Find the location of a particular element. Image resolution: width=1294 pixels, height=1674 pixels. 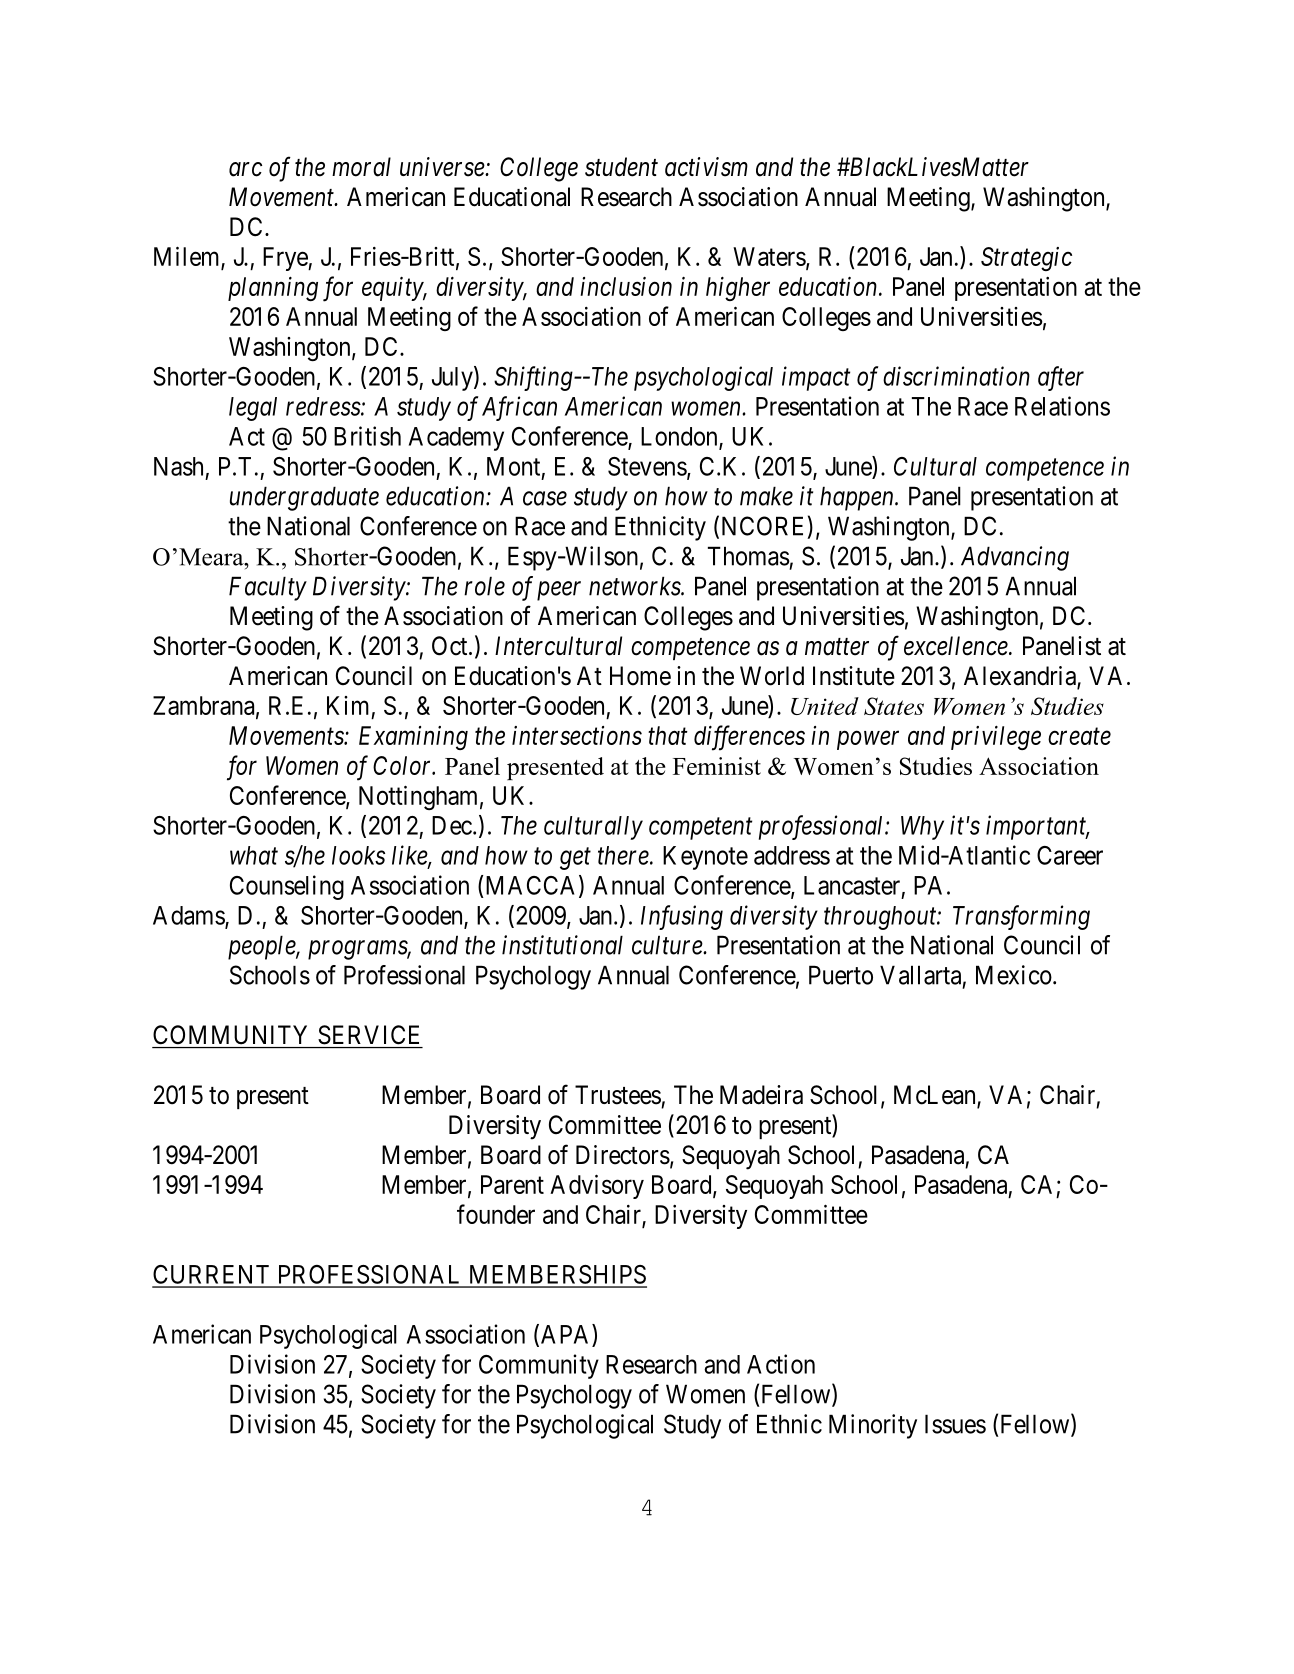

London is located at coordinates (680, 437).
